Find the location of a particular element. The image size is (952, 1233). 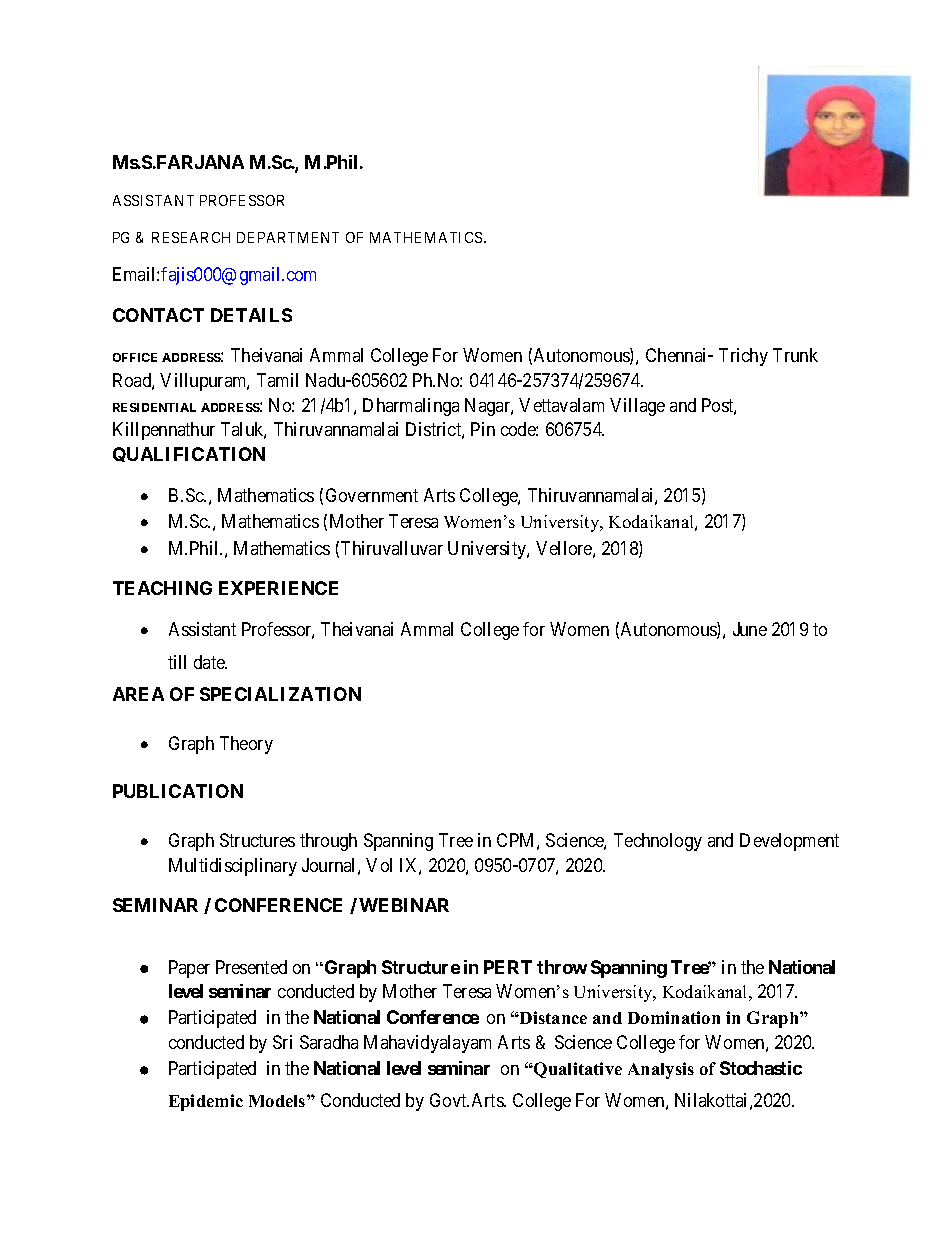

DEPARTMENT is located at coordinates (288, 237).
